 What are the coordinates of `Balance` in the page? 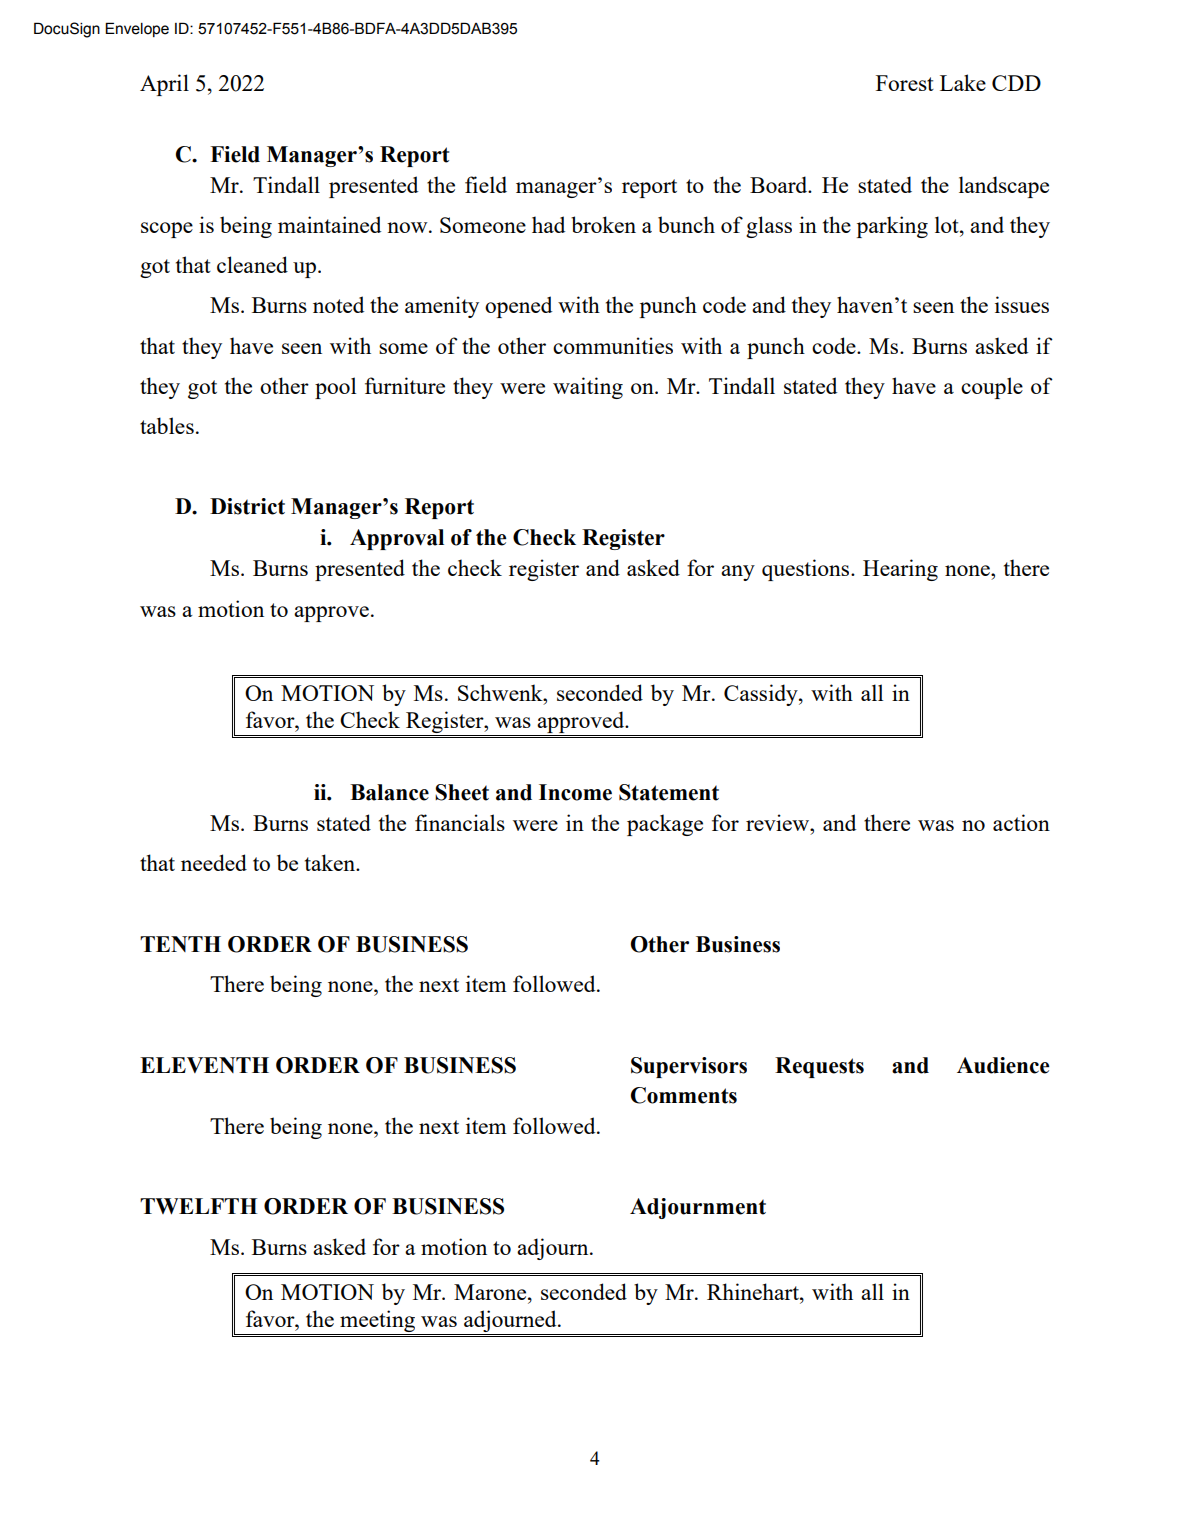 It's located at (389, 792).
